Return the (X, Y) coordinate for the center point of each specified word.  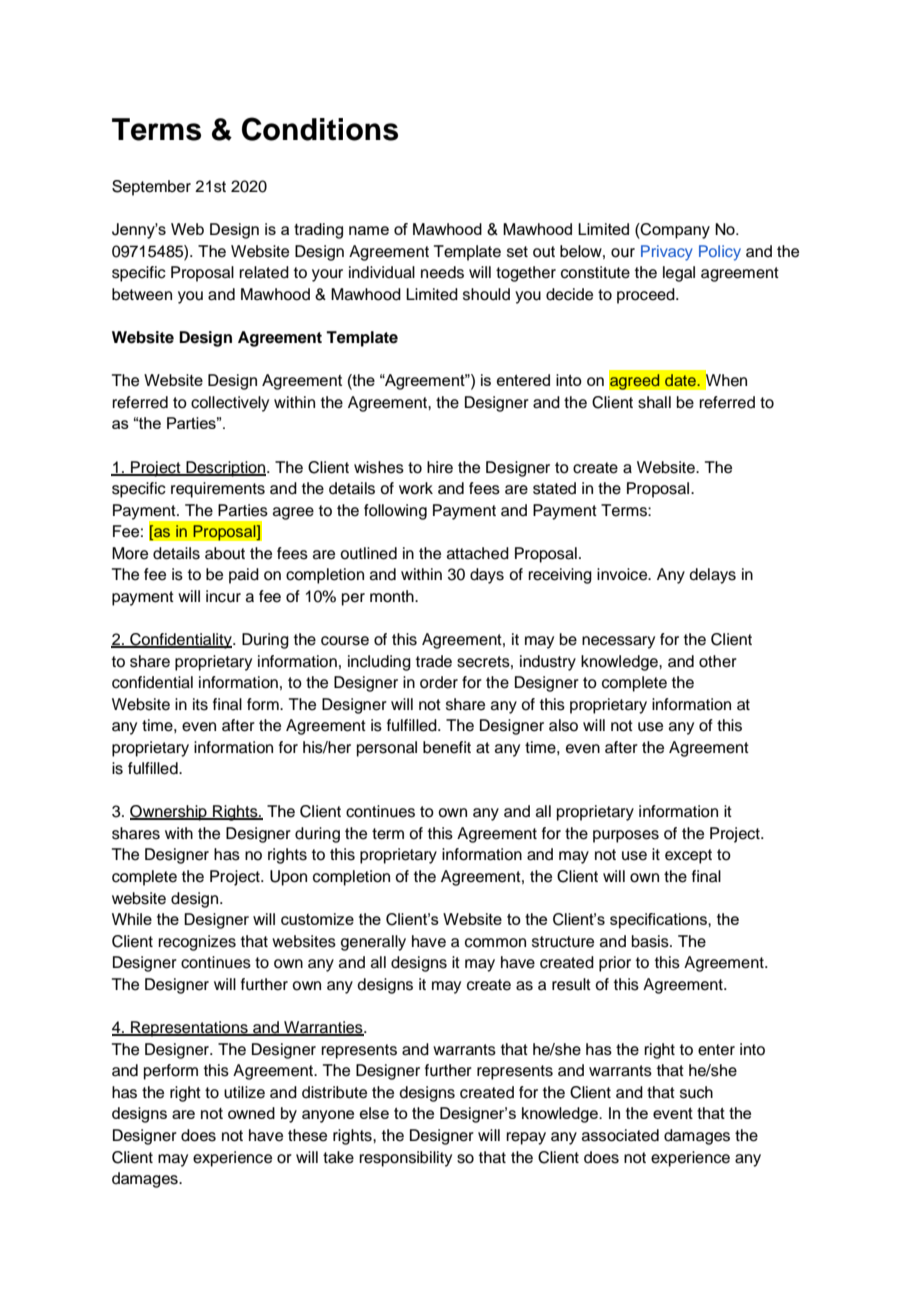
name (369, 230)
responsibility (405, 1159)
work (416, 488)
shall (654, 402)
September (151, 188)
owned (251, 1113)
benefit (447, 747)
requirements (218, 490)
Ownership (169, 813)
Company (674, 231)
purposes (626, 836)
